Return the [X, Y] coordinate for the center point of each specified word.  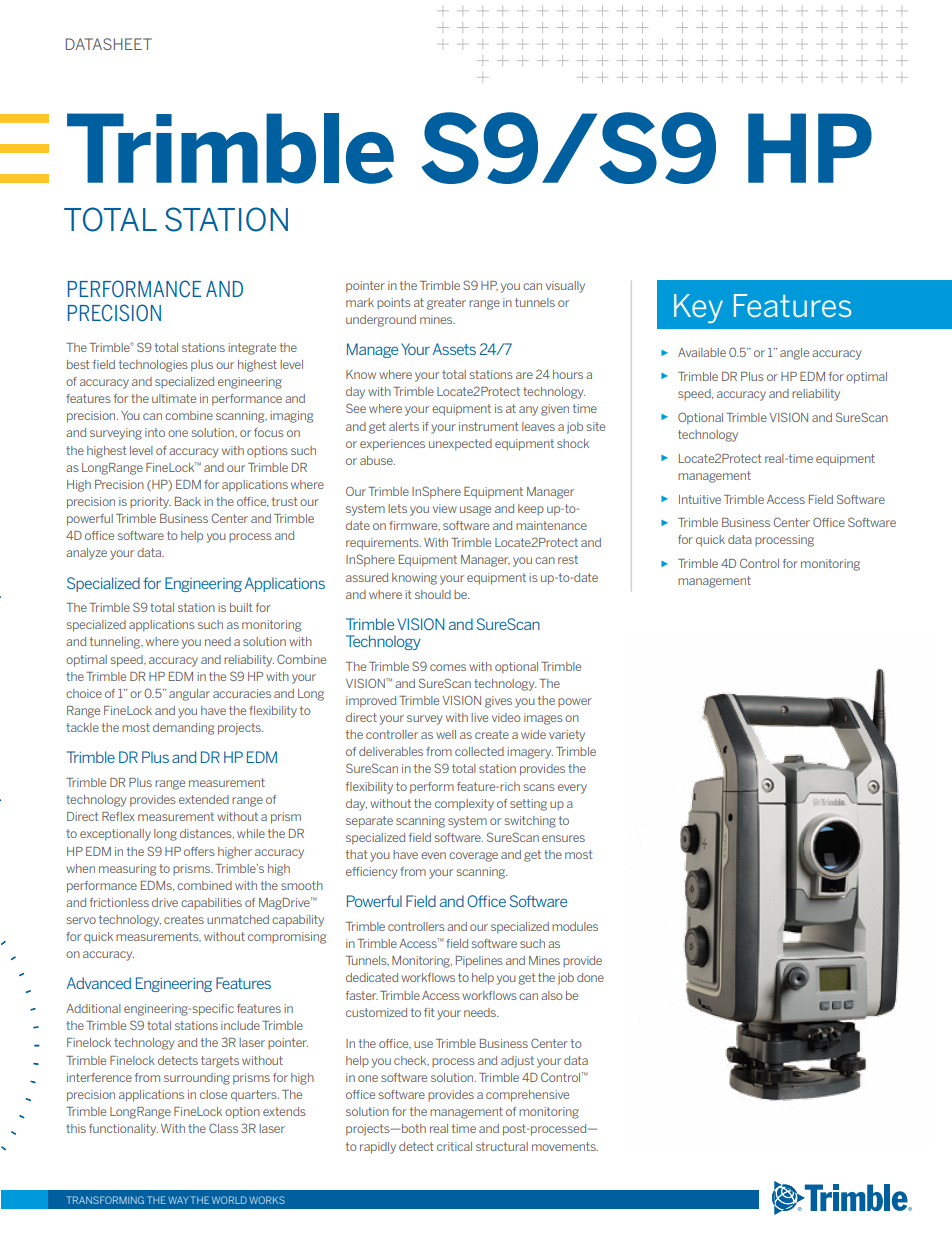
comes [448, 667]
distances [207, 834]
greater [446, 304]
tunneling [116, 643]
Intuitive [700, 499]
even [433, 855]
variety [567, 736]
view [445, 508]
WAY [178, 1200]
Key [698, 308]
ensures [563, 838]
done [590, 977]
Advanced [99, 983]
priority [150, 503]
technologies [153, 366]
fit [429, 1012]
